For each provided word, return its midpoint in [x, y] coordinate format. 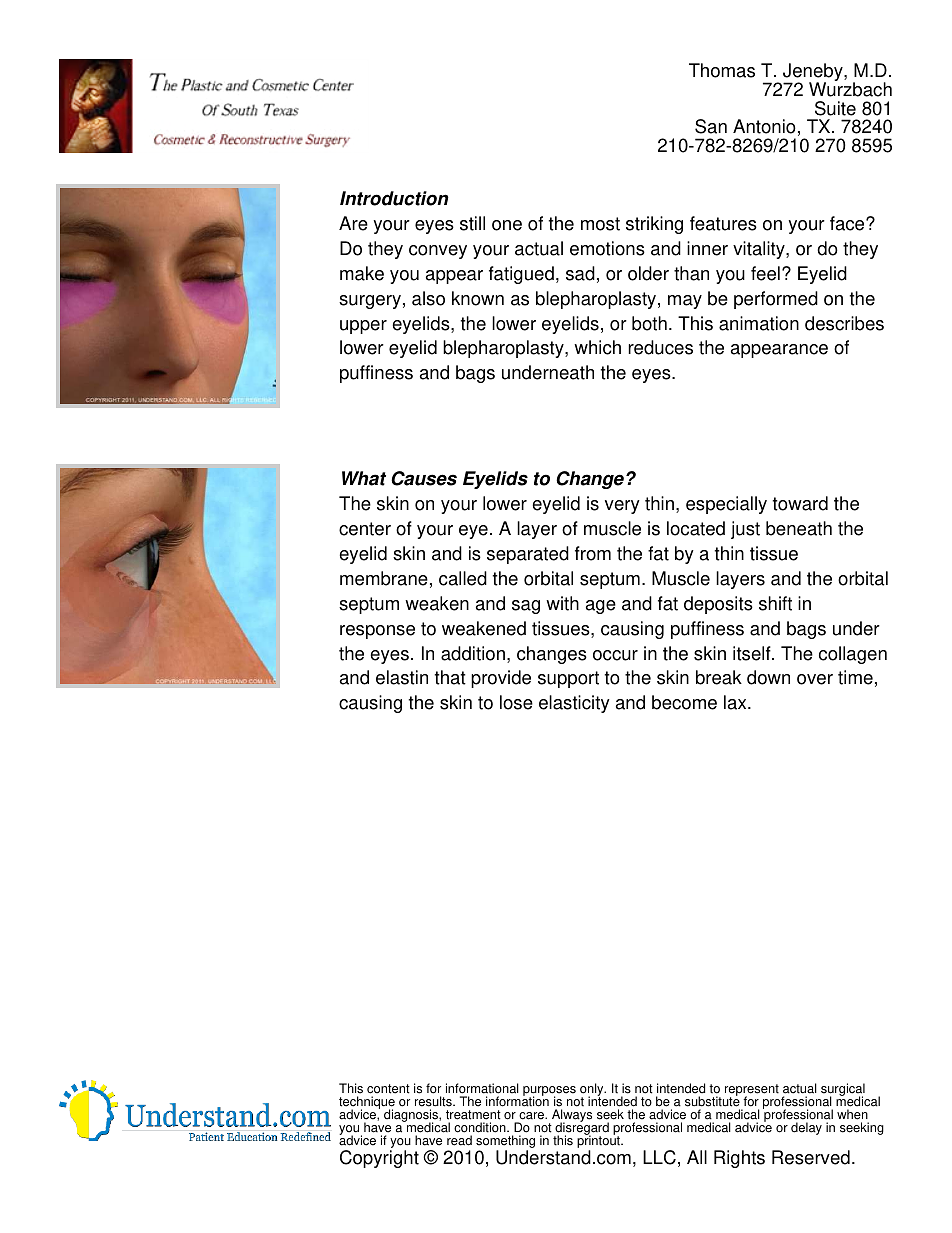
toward [800, 503]
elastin [402, 677]
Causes [424, 478]
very [622, 507]
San [711, 126]
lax [736, 702]
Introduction [394, 198]
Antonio [764, 126]
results [434, 1101]
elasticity [574, 704]
